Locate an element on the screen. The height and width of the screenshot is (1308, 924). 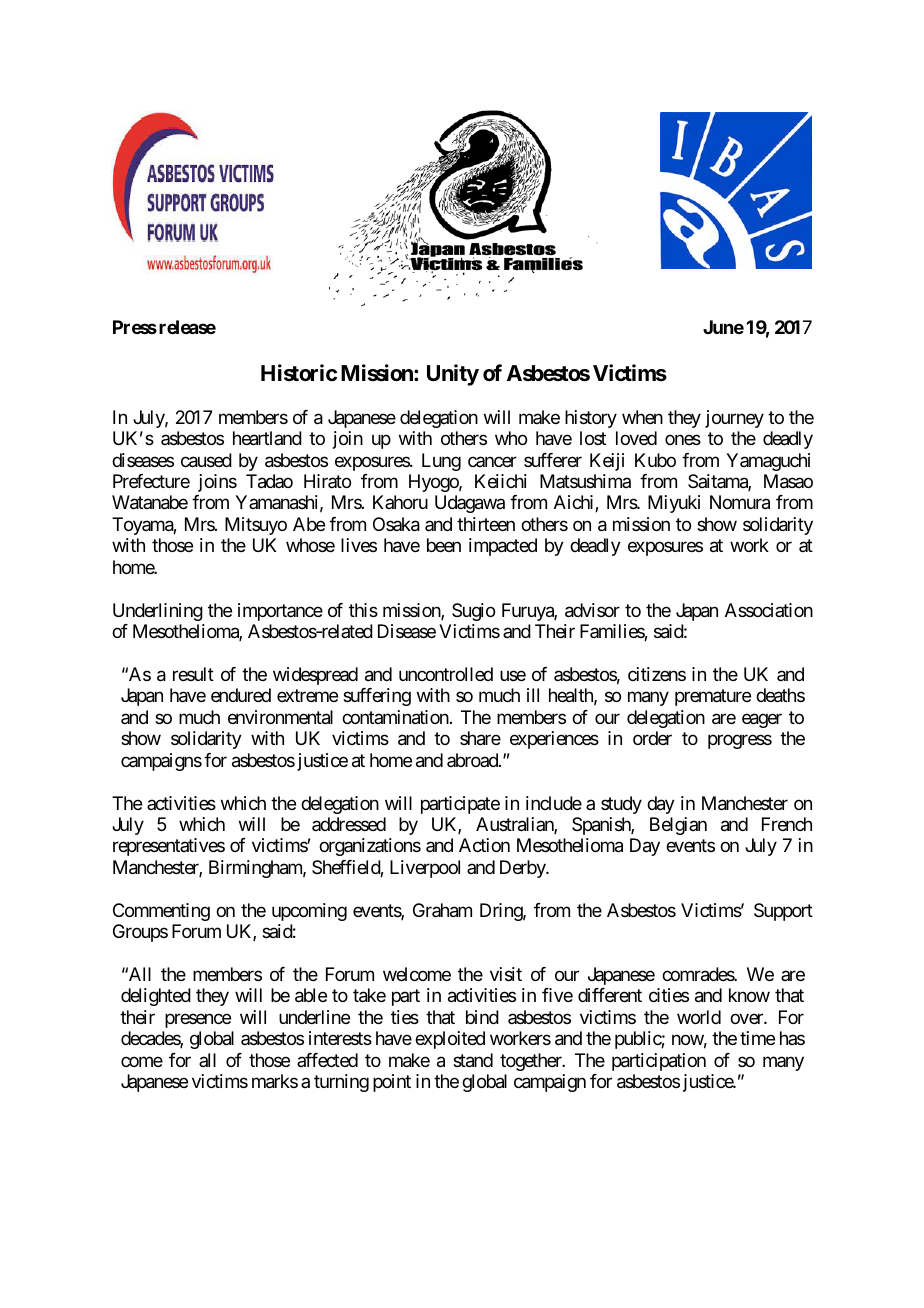
environmental is located at coordinates (280, 717).
